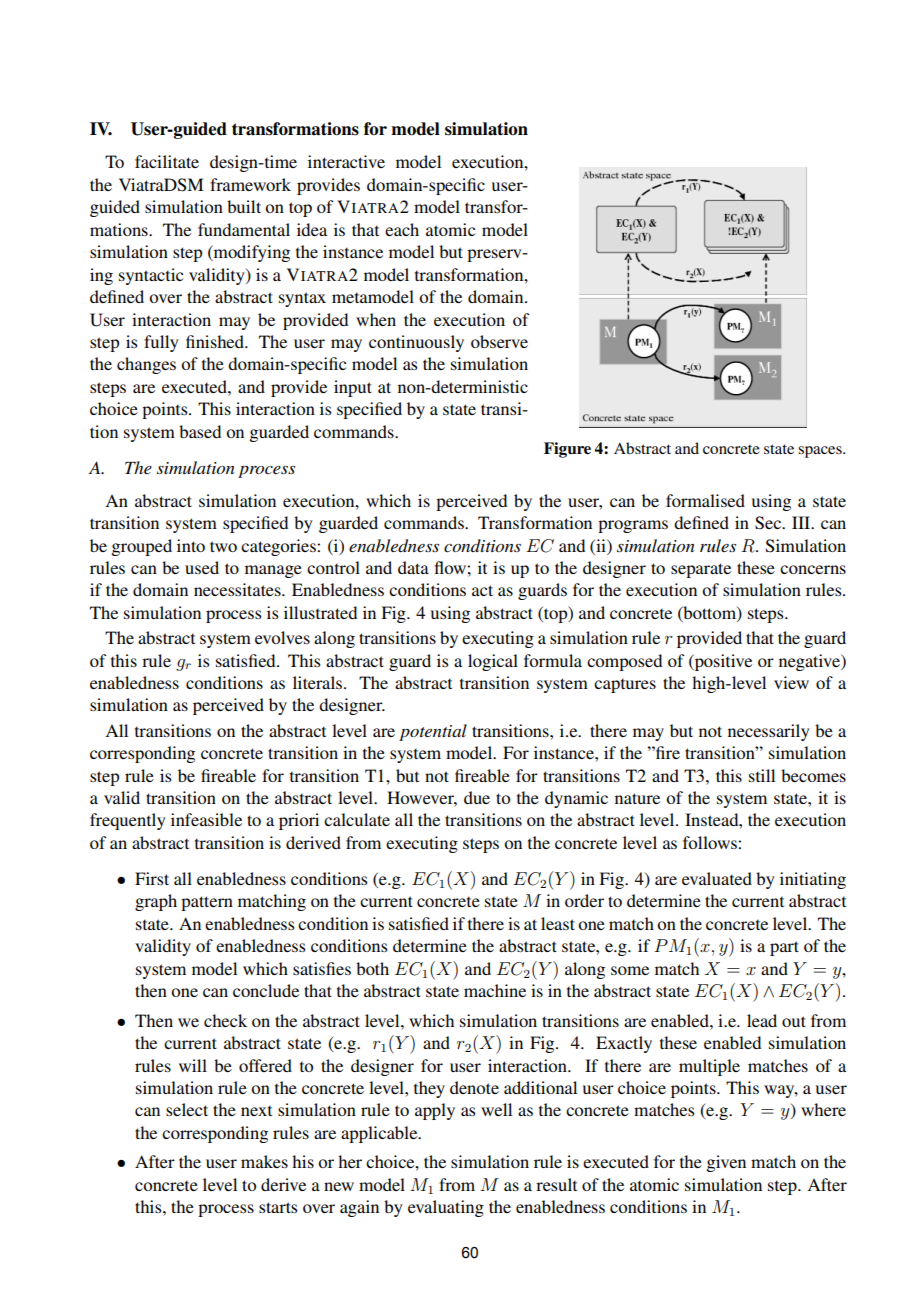  I want to click on part, so click(784, 948).
